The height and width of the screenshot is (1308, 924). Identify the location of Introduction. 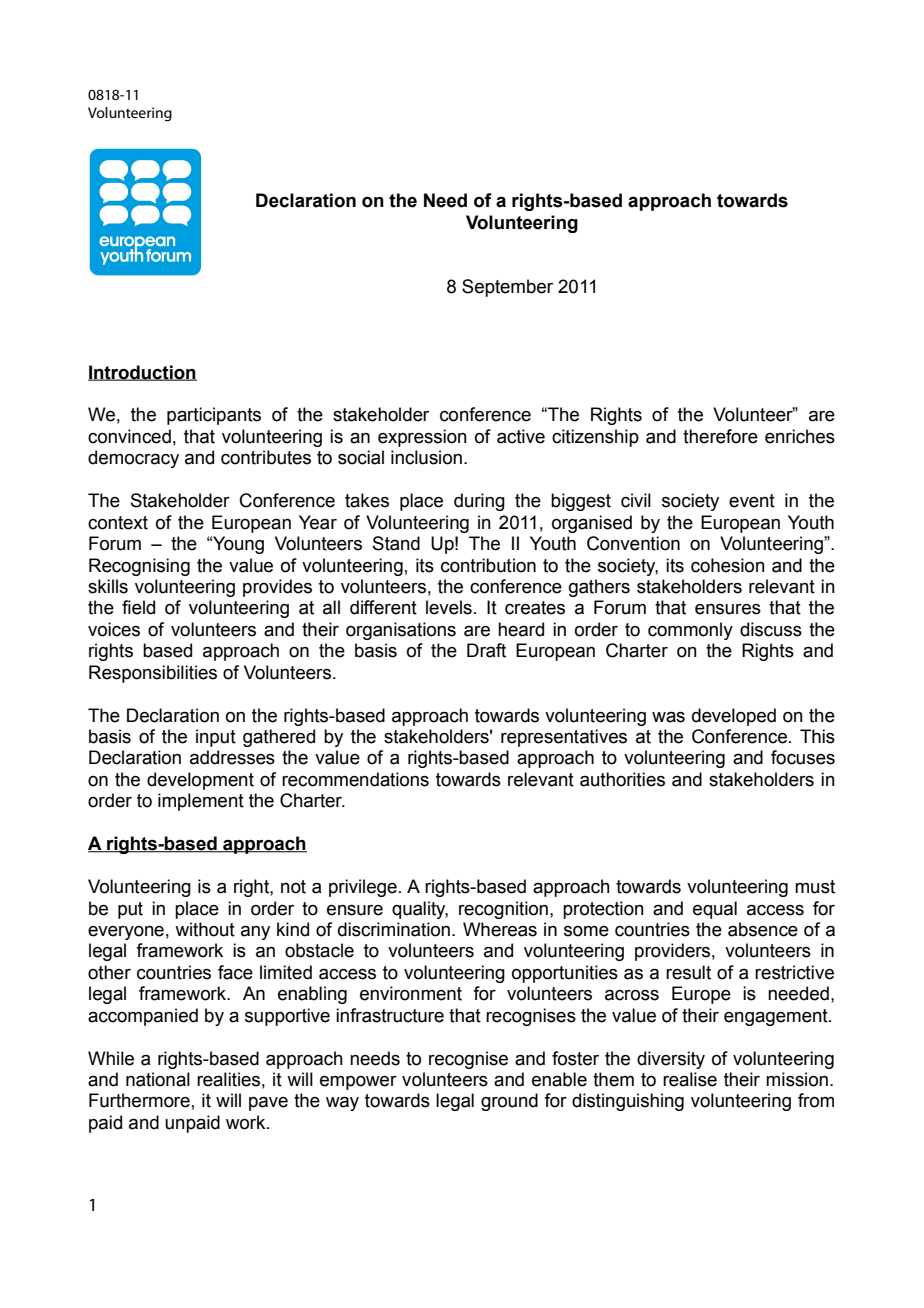
(142, 373).
